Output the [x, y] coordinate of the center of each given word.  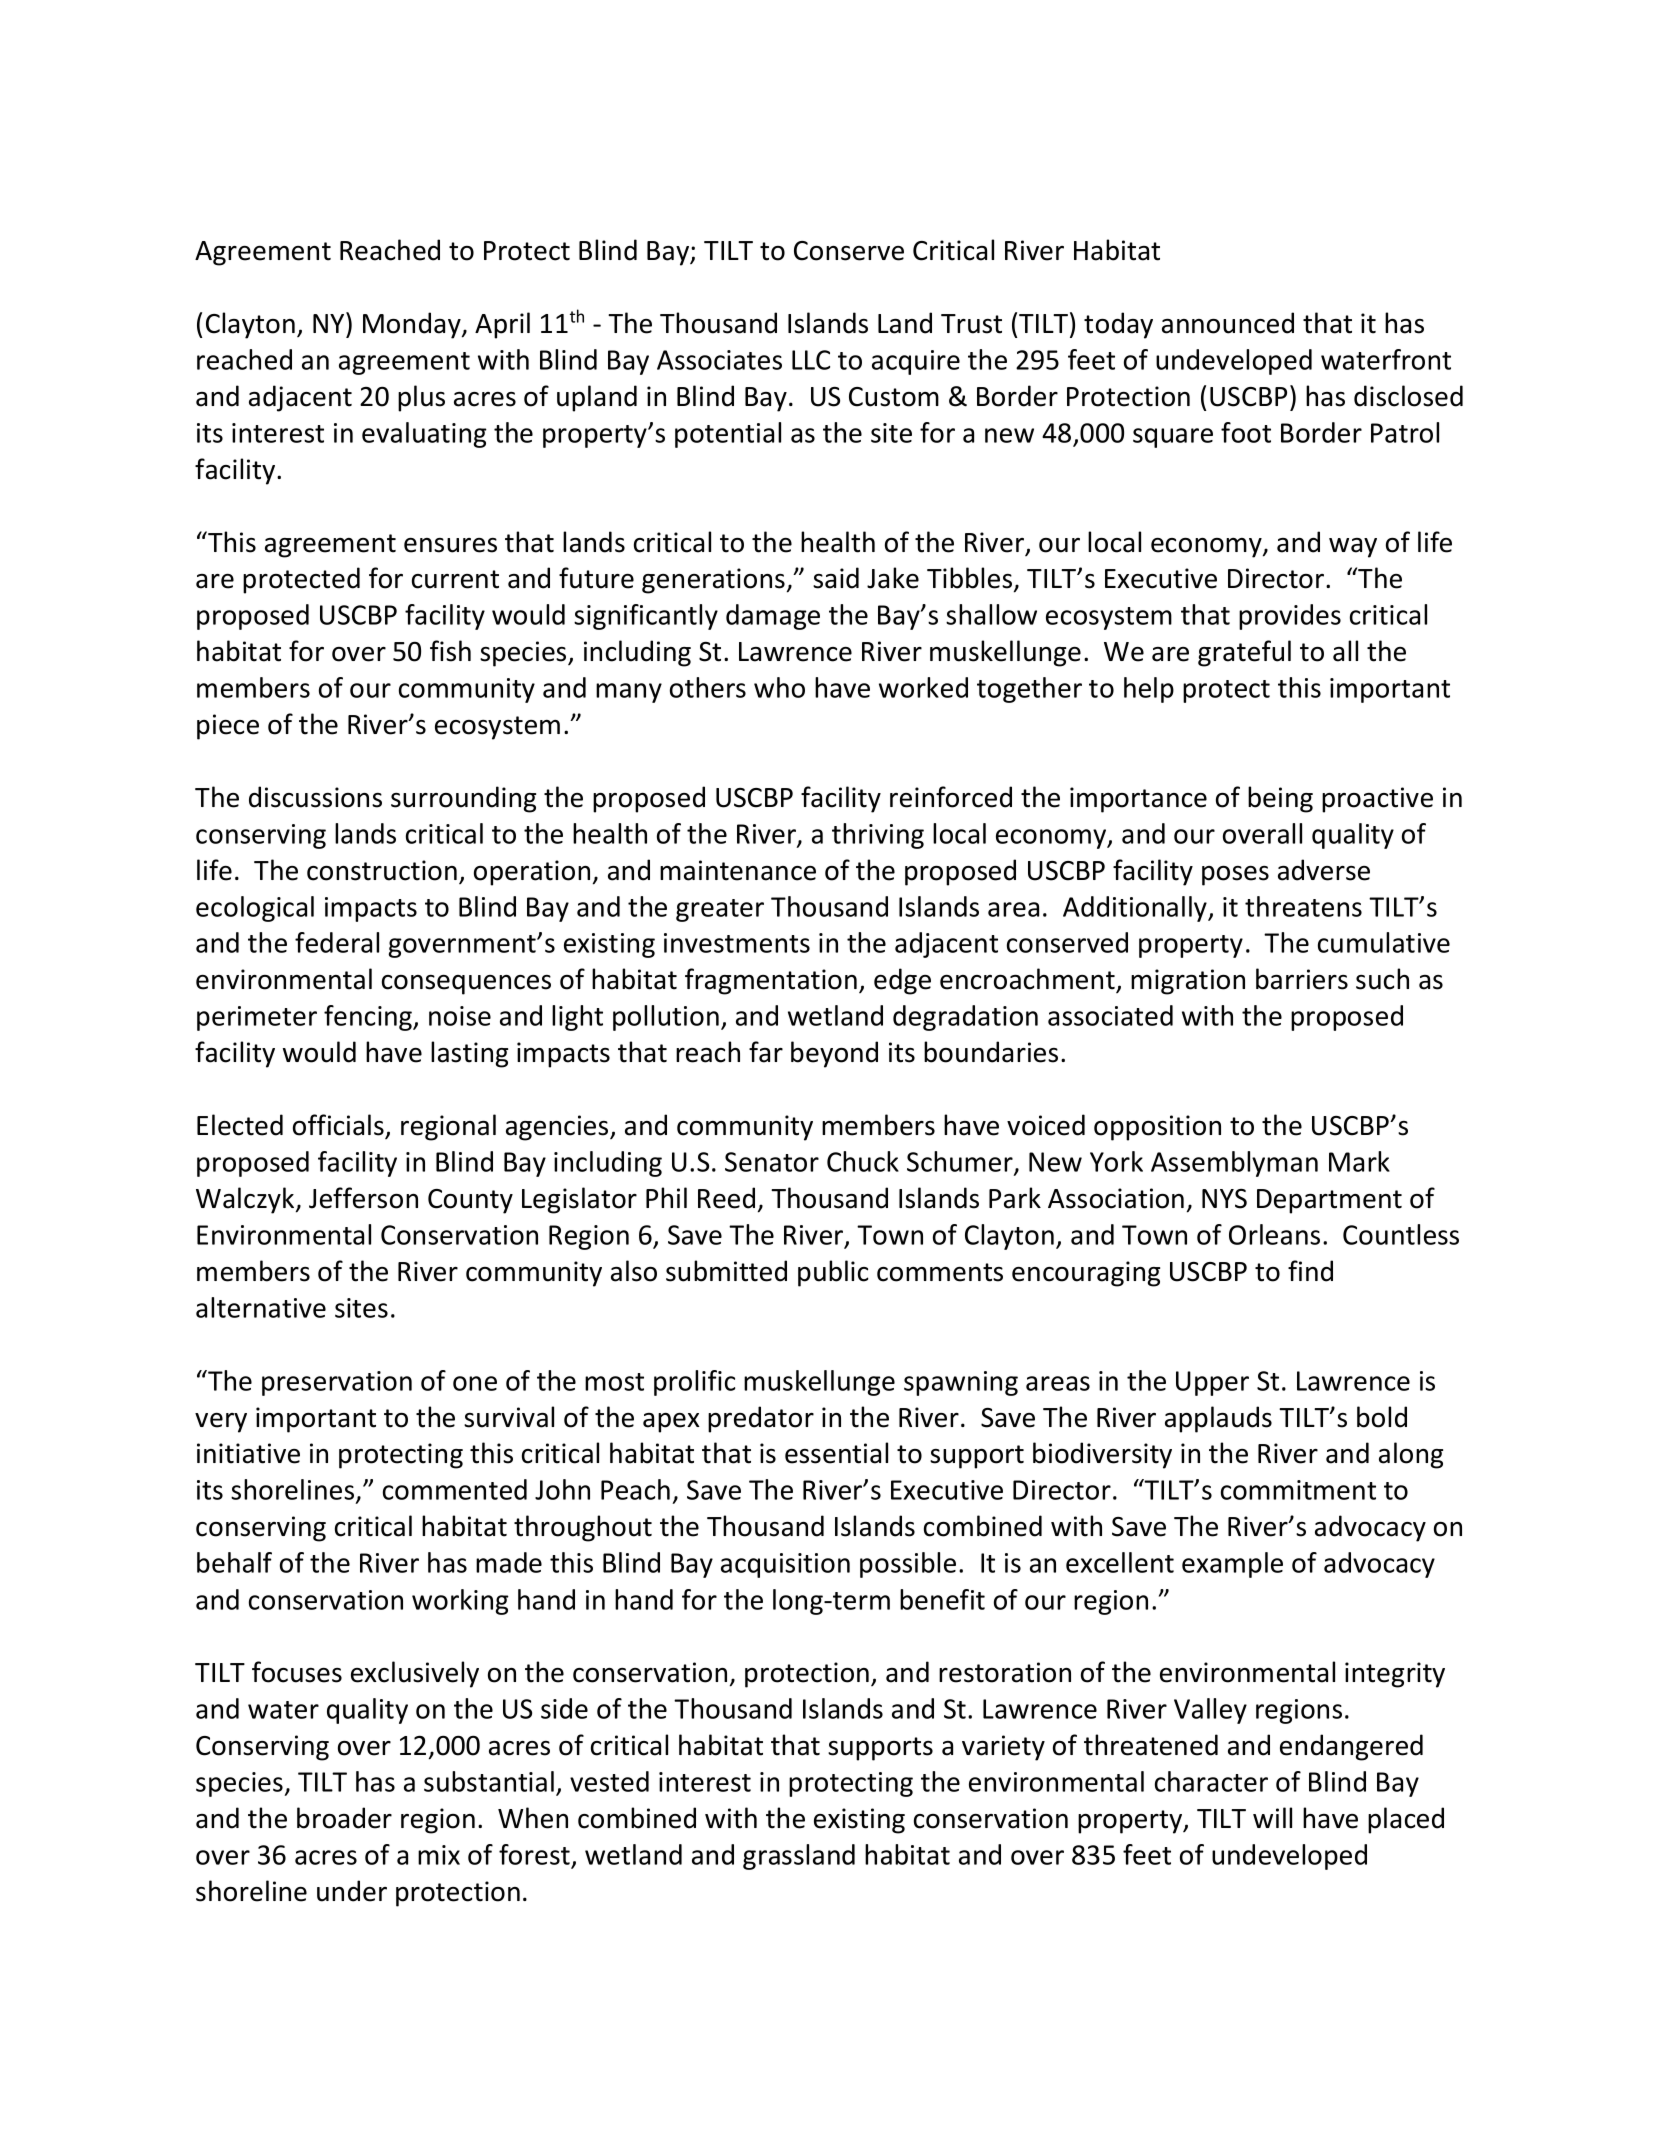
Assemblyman [1234, 1164]
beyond [834, 1054]
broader [344, 1818]
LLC [811, 360]
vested [609, 1781]
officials [339, 1126]
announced [1228, 323]
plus [421, 398]
